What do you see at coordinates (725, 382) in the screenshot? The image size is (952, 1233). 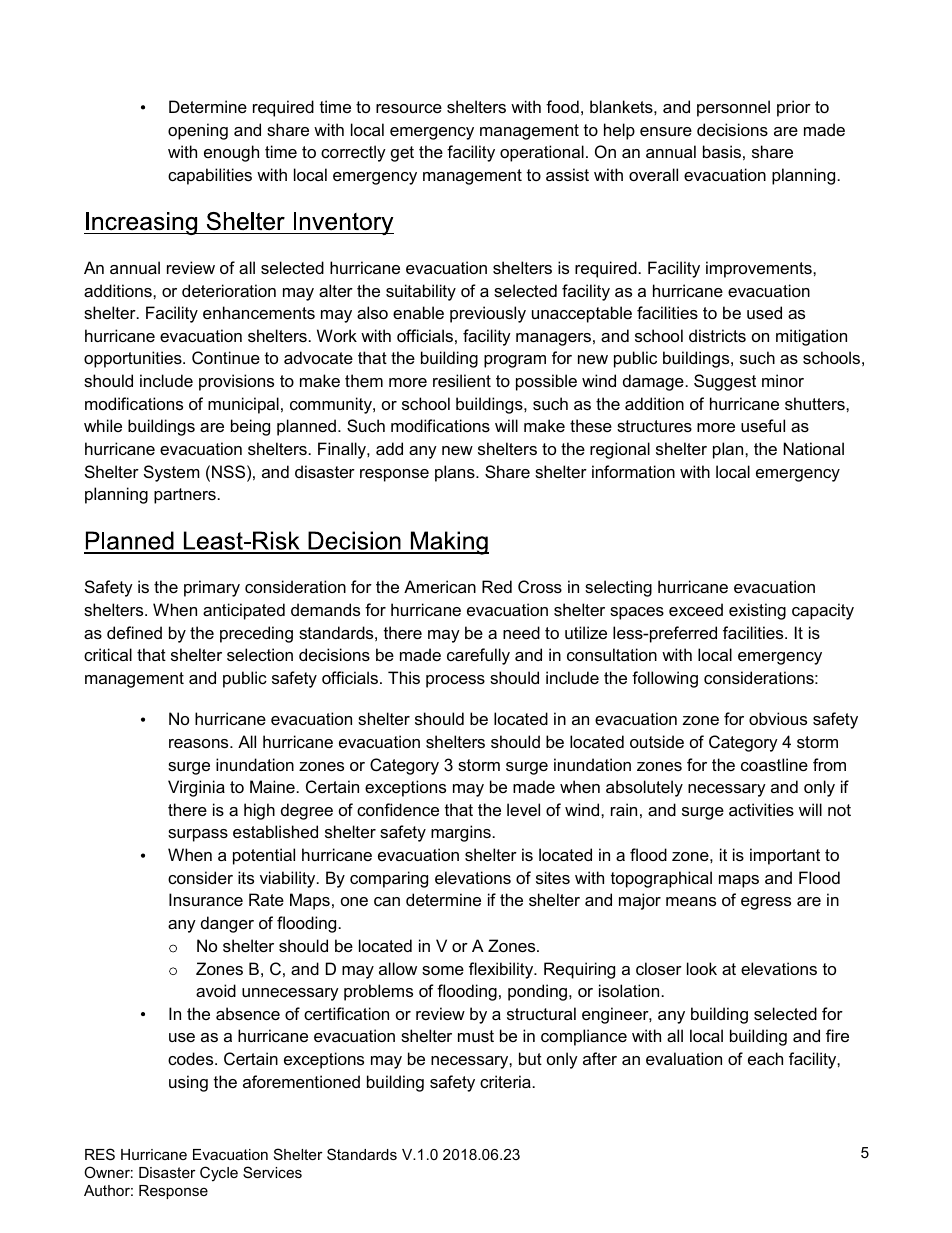 I see `Suggest` at bounding box center [725, 382].
